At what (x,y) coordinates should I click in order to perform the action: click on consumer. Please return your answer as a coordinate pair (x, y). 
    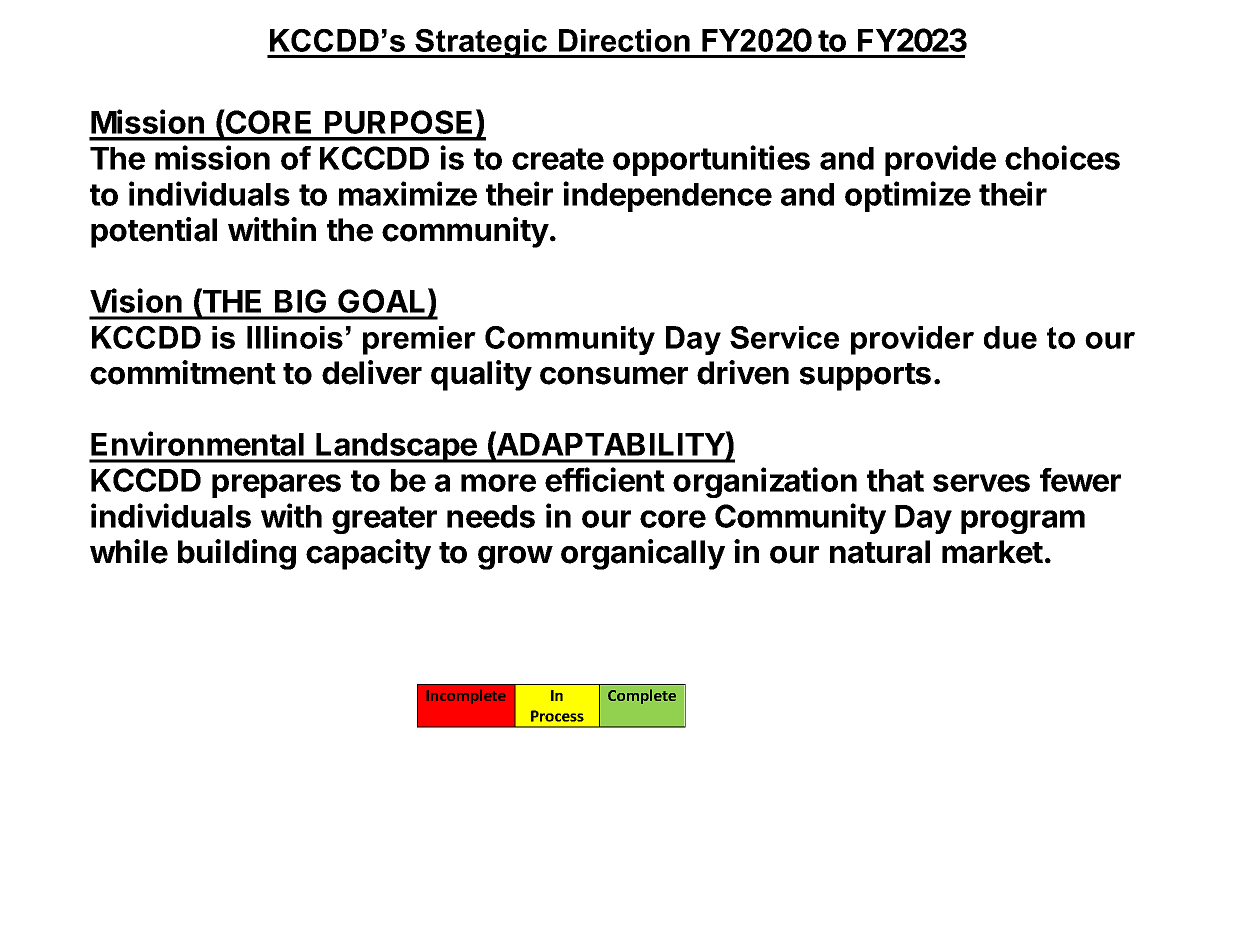
    Looking at the image, I should click on (614, 375).
